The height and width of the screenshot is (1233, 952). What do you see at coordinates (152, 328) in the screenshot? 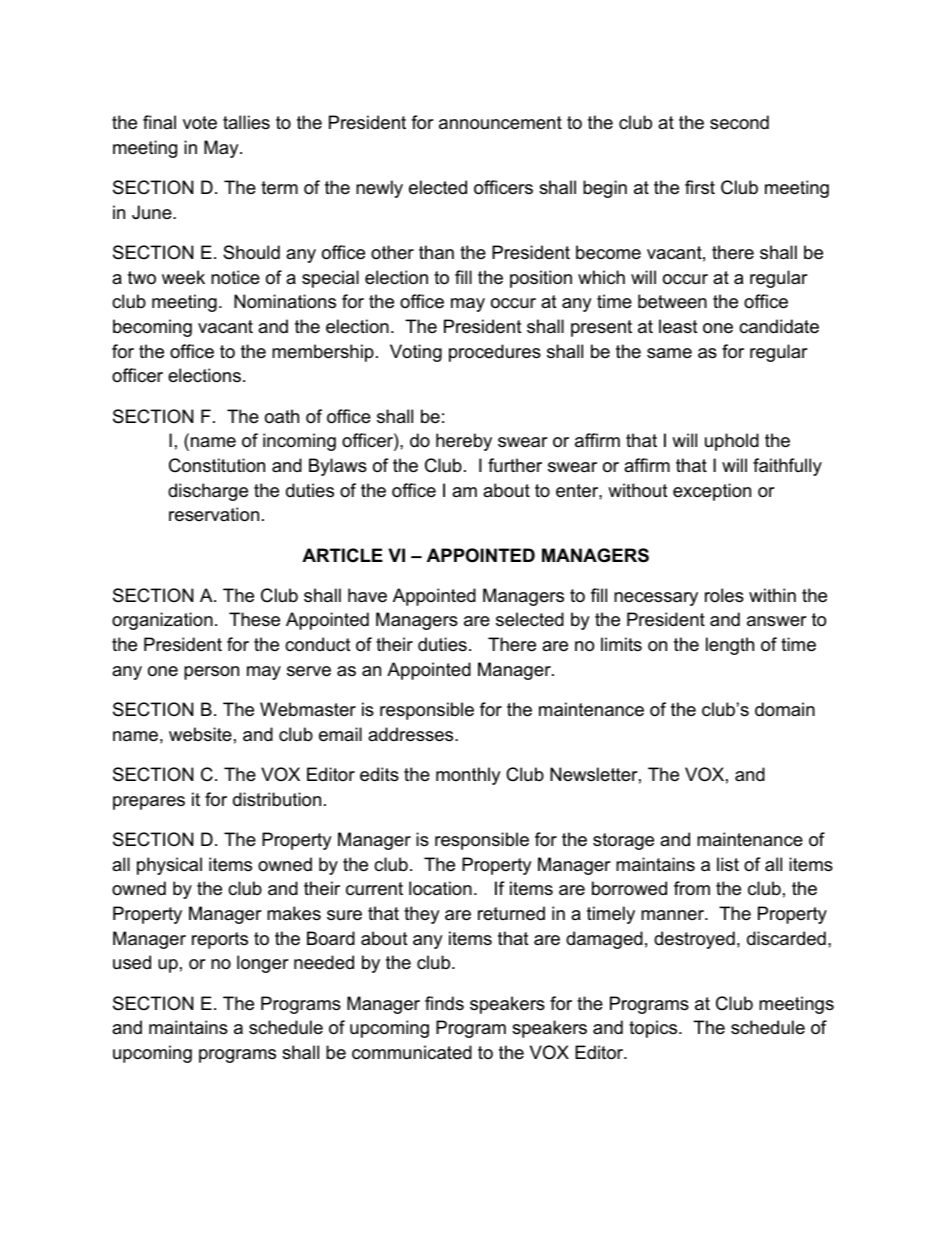
I see `becoming` at bounding box center [152, 328].
